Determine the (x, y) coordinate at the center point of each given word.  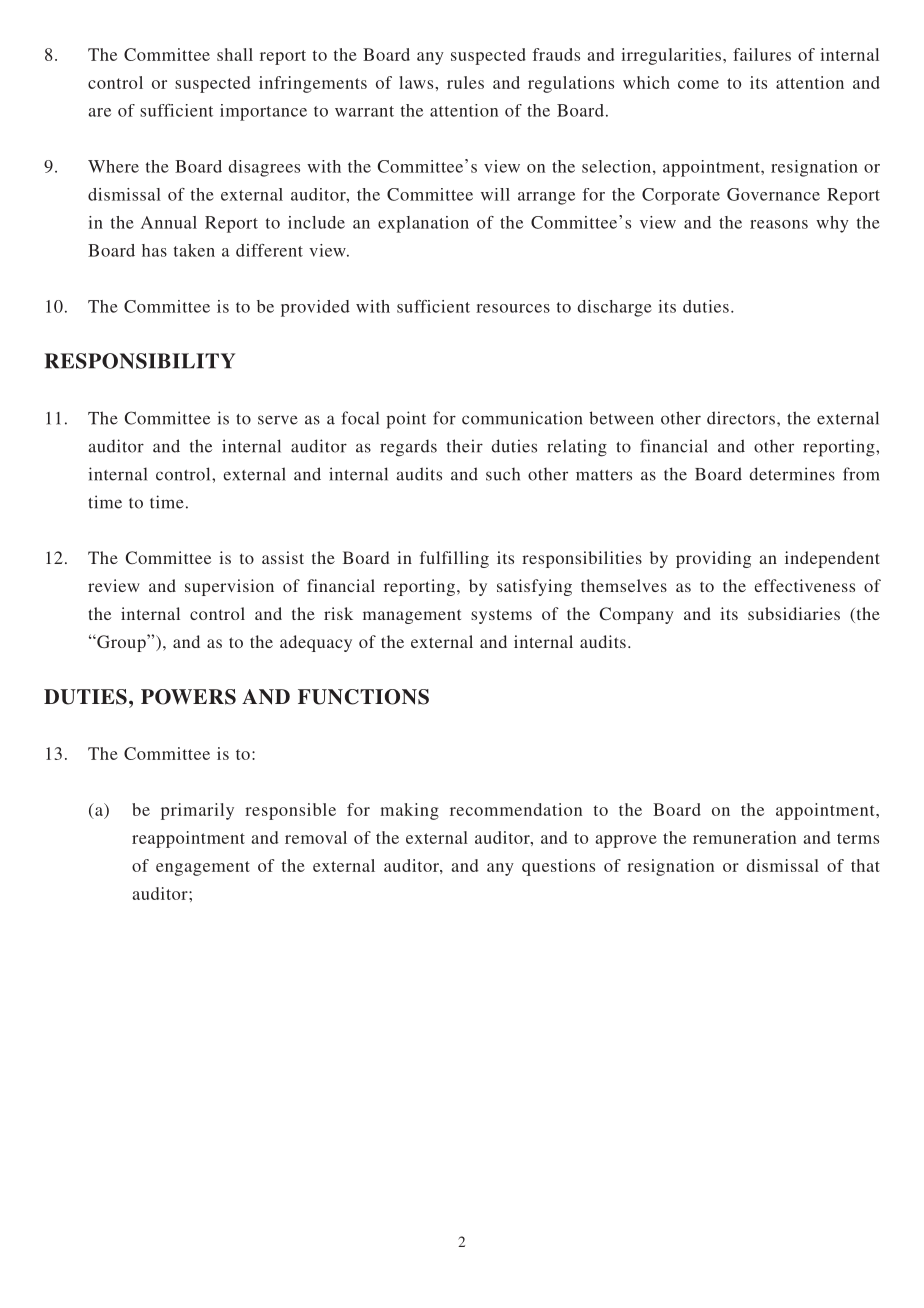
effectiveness (805, 585)
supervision (229, 587)
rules (465, 82)
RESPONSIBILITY (140, 361)
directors (741, 418)
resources (513, 308)
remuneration (744, 837)
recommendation (516, 809)
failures (762, 54)
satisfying (534, 587)
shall (235, 54)
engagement (203, 868)
